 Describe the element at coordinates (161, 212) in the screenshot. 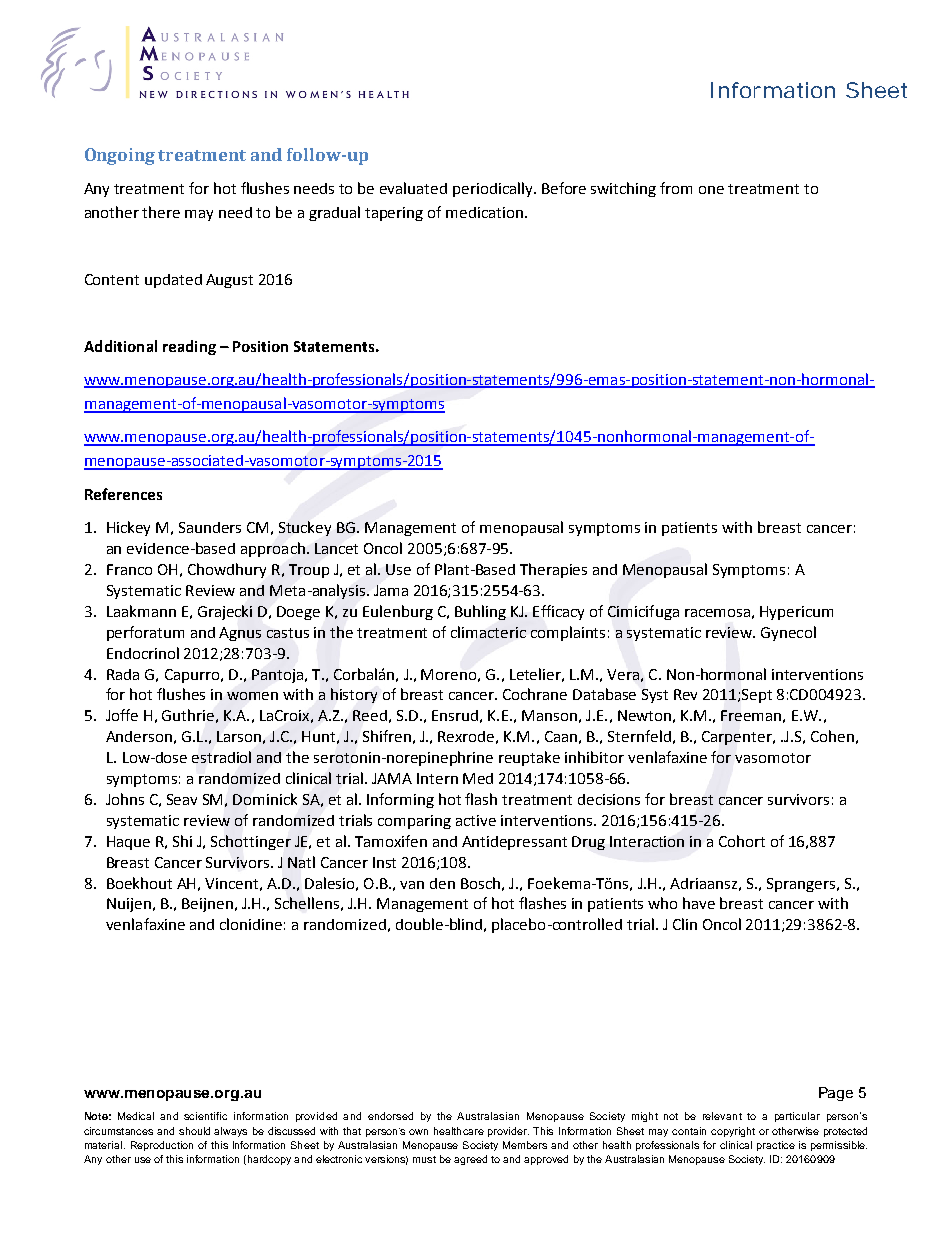

I see `there` at that location.
